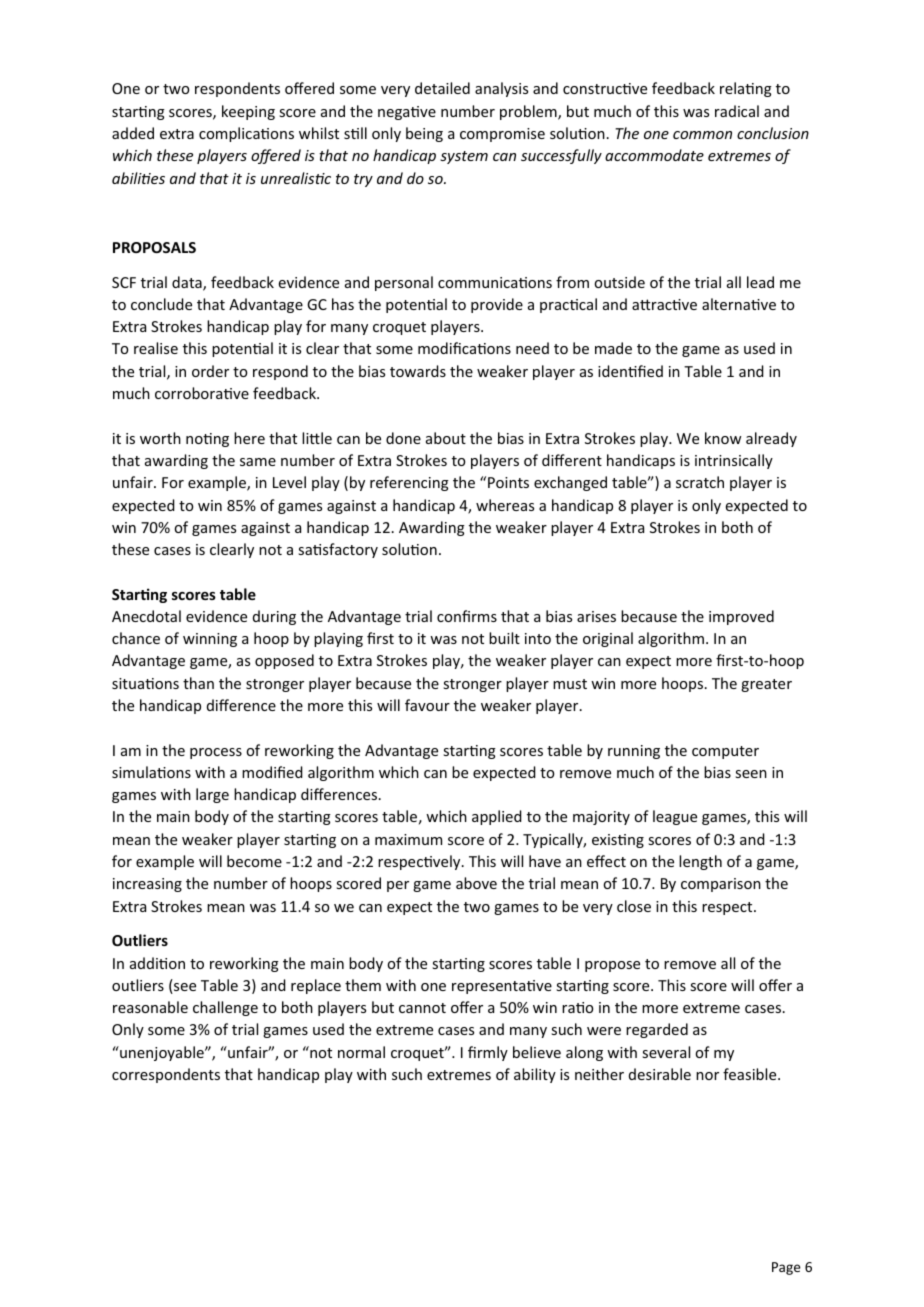 This screenshot has height=1307, width=924. Describe the element at coordinates (424, 134) in the screenshot. I see `being` at that location.
